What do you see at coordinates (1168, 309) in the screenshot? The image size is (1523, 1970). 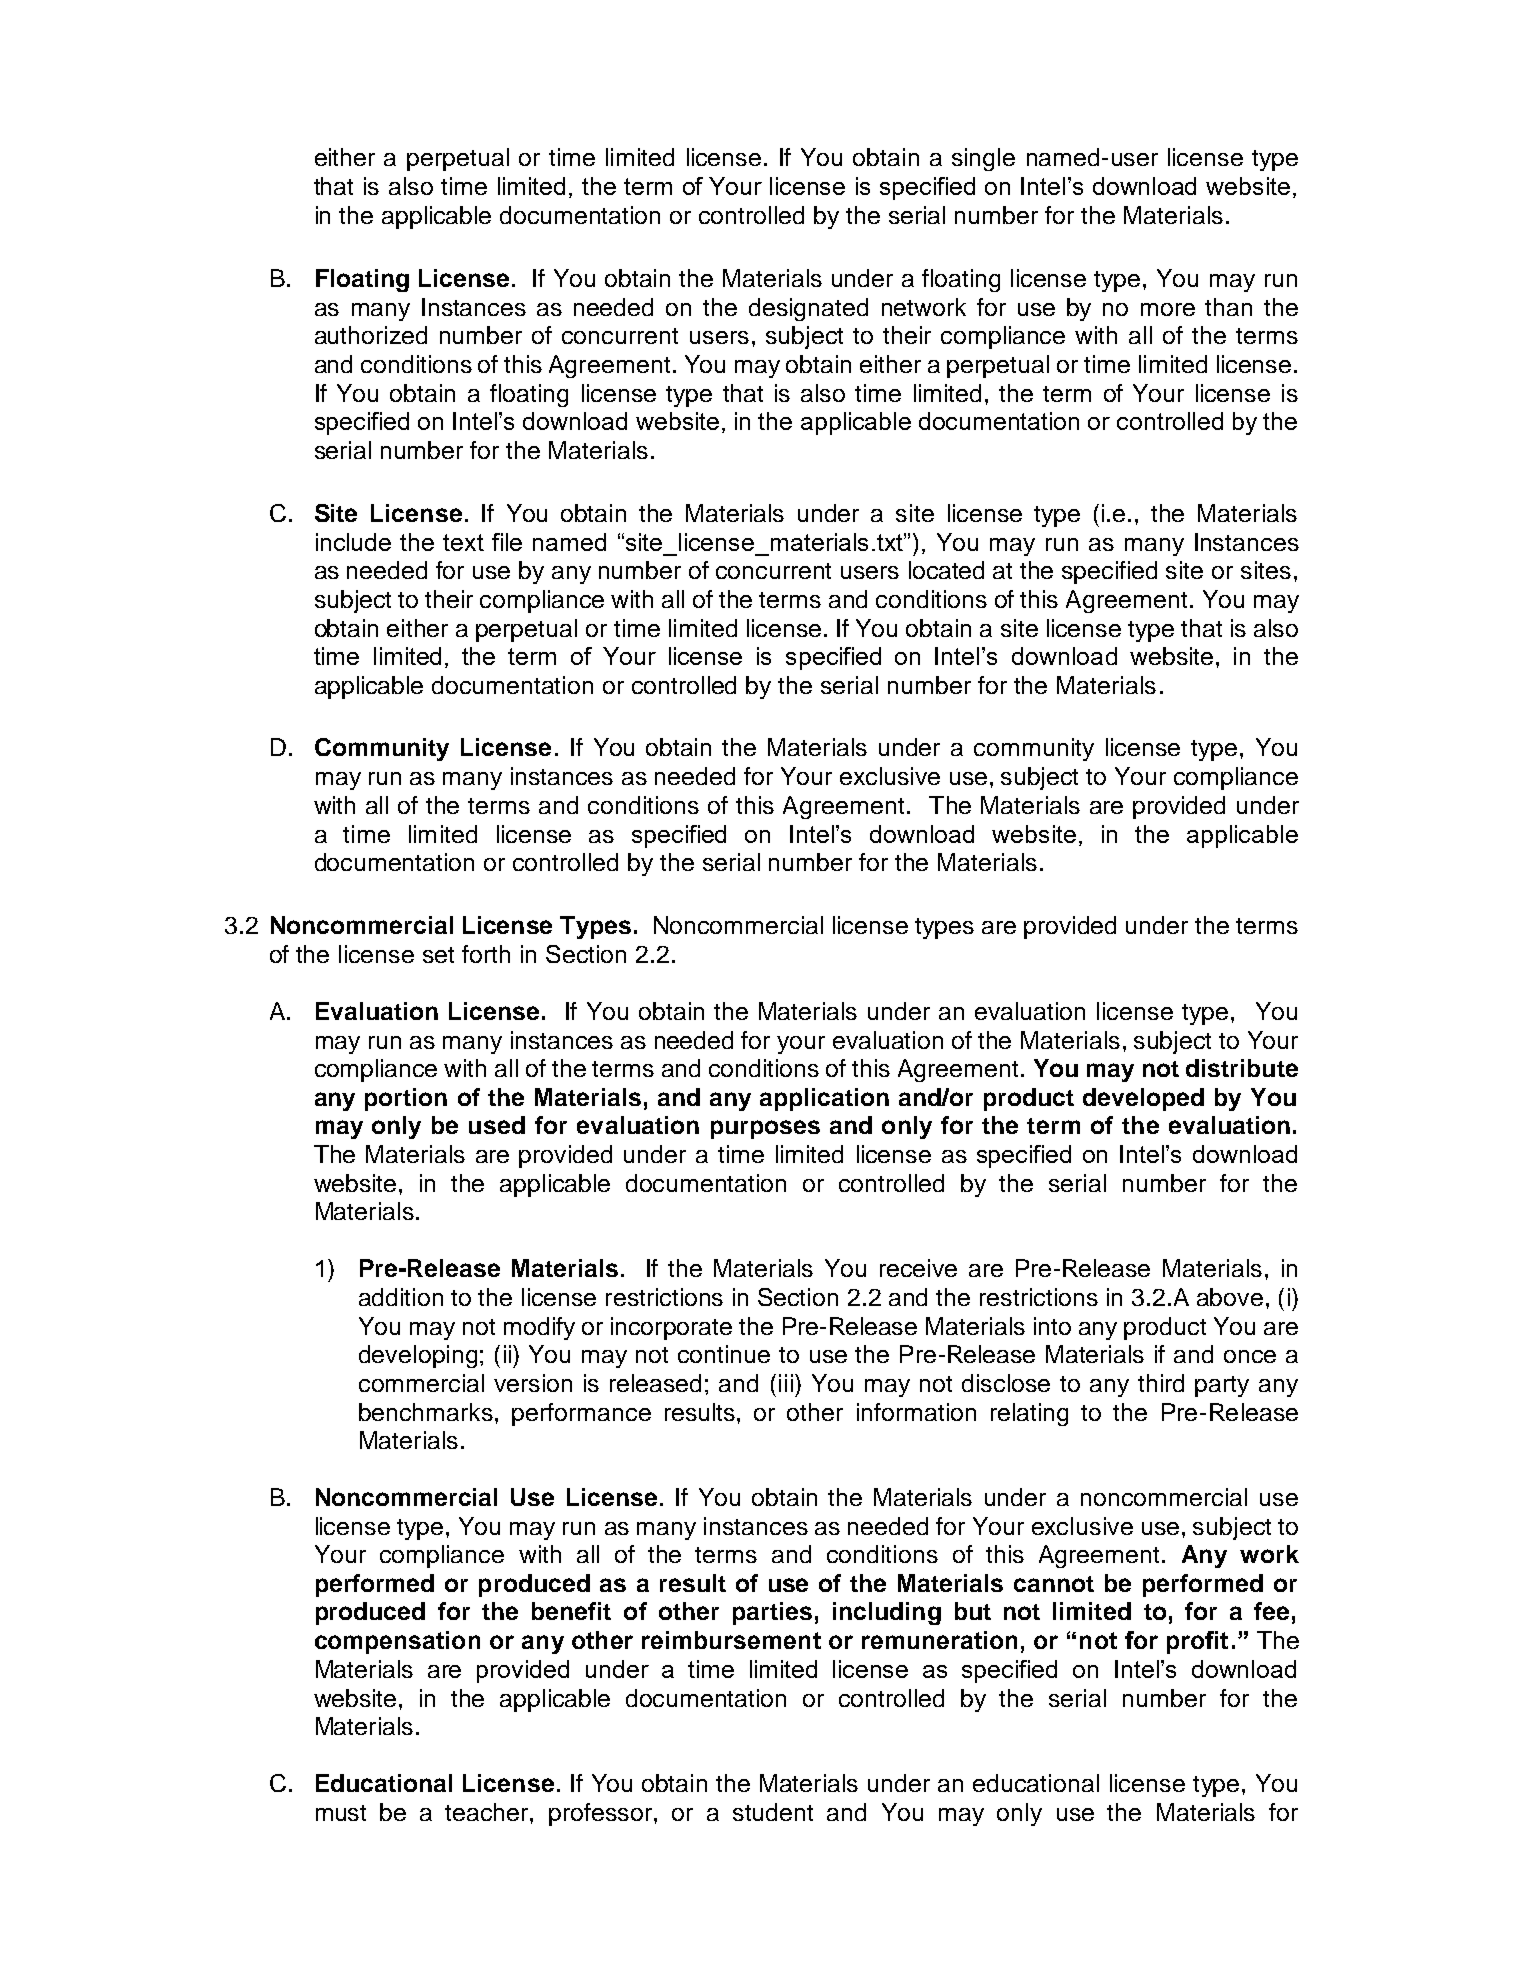 I see `more` at bounding box center [1168, 309].
